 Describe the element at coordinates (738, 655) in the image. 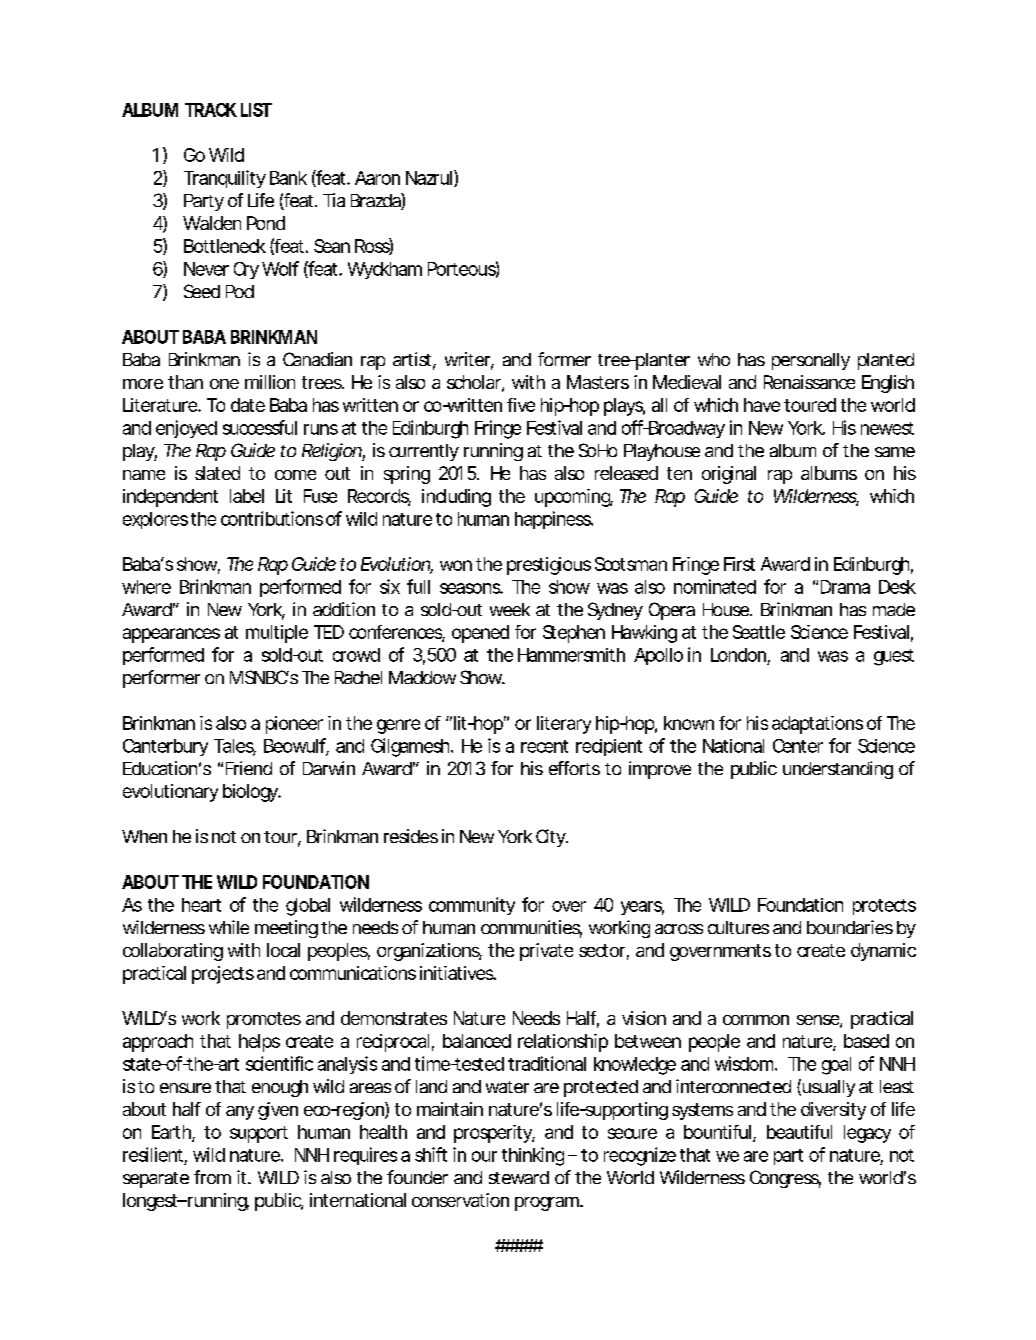

I see `London` at that location.
